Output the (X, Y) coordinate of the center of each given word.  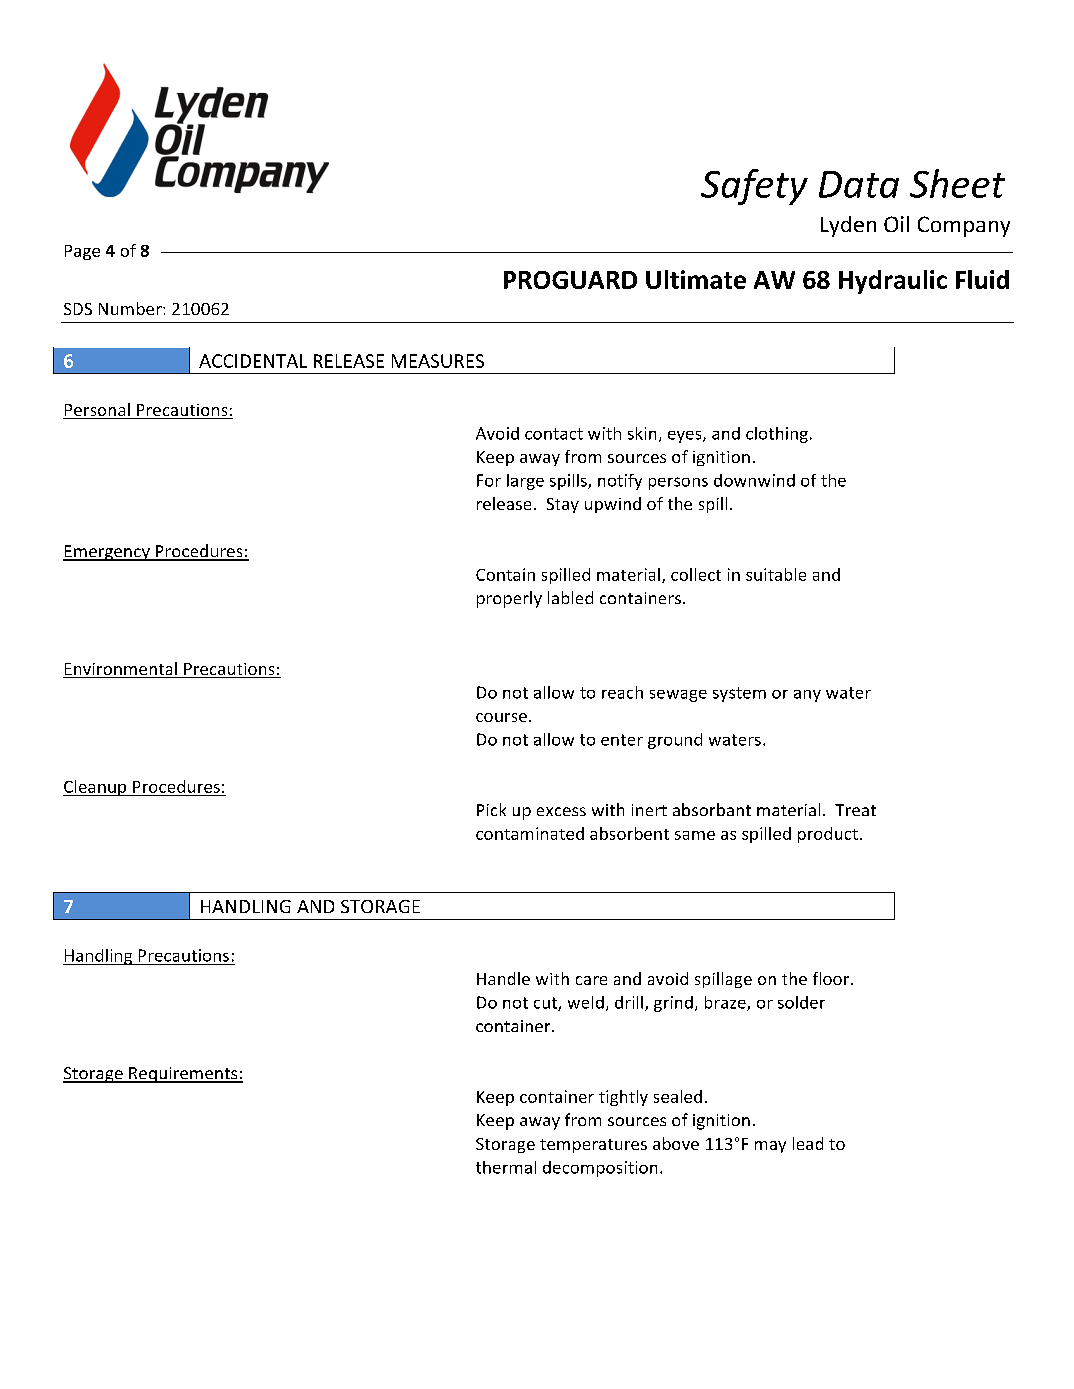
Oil (896, 224)
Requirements (183, 1075)
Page (82, 252)
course (503, 717)
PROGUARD (570, 280)
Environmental (121, 670)
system (739, 694)
